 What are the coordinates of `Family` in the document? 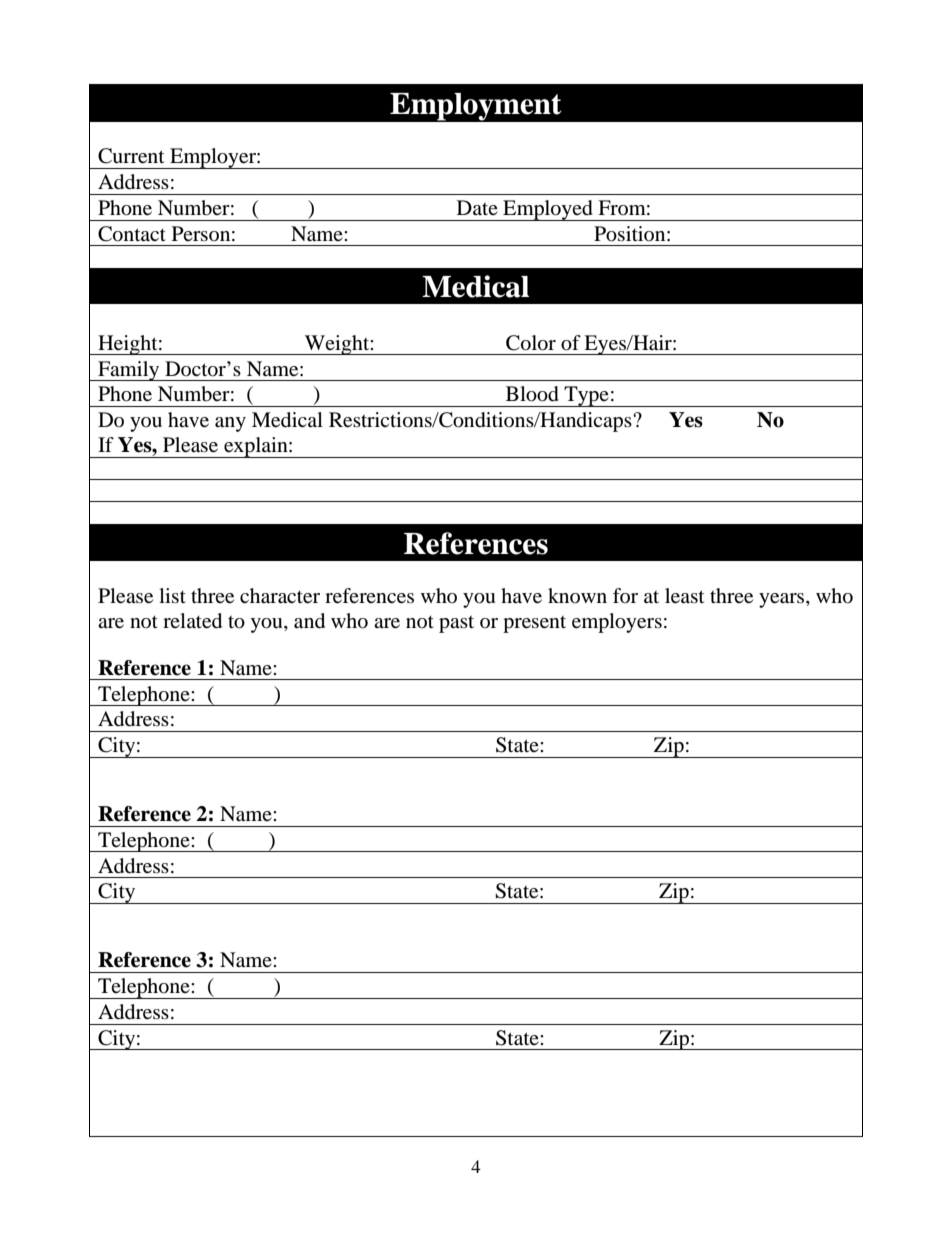 It's located at (129, 371).
